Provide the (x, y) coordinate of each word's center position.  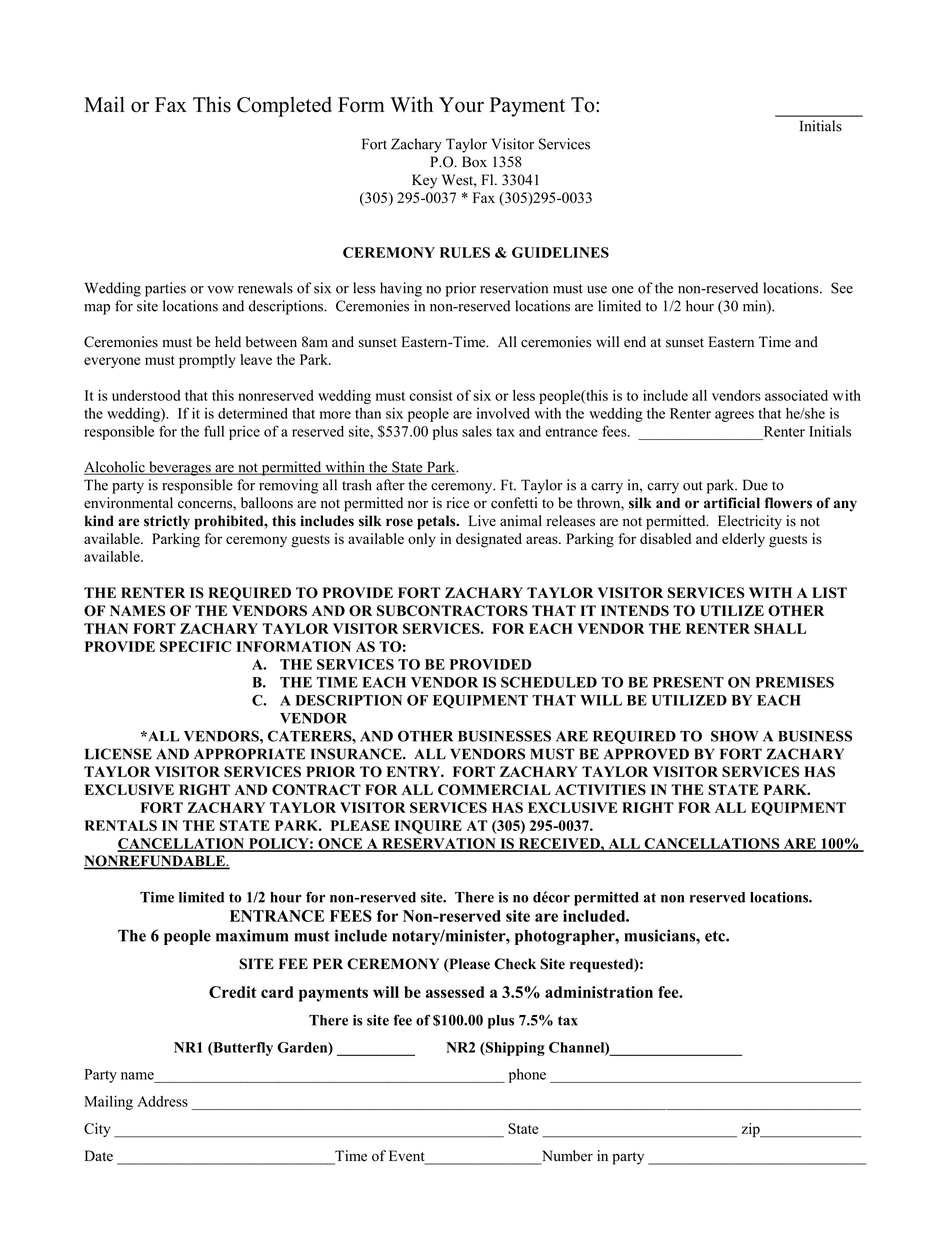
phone (527, 1075)
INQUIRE (428, 827)
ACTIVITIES (600, 790)
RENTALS (121, 825)
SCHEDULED (549, 682)
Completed (284, 107)
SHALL (780, 628)
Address (162, 1101)
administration (599, 992)
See (842, 288)
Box (474, 162)
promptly (207, 361)
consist (431, 395)
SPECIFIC (195, 646)
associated (796, 395)
